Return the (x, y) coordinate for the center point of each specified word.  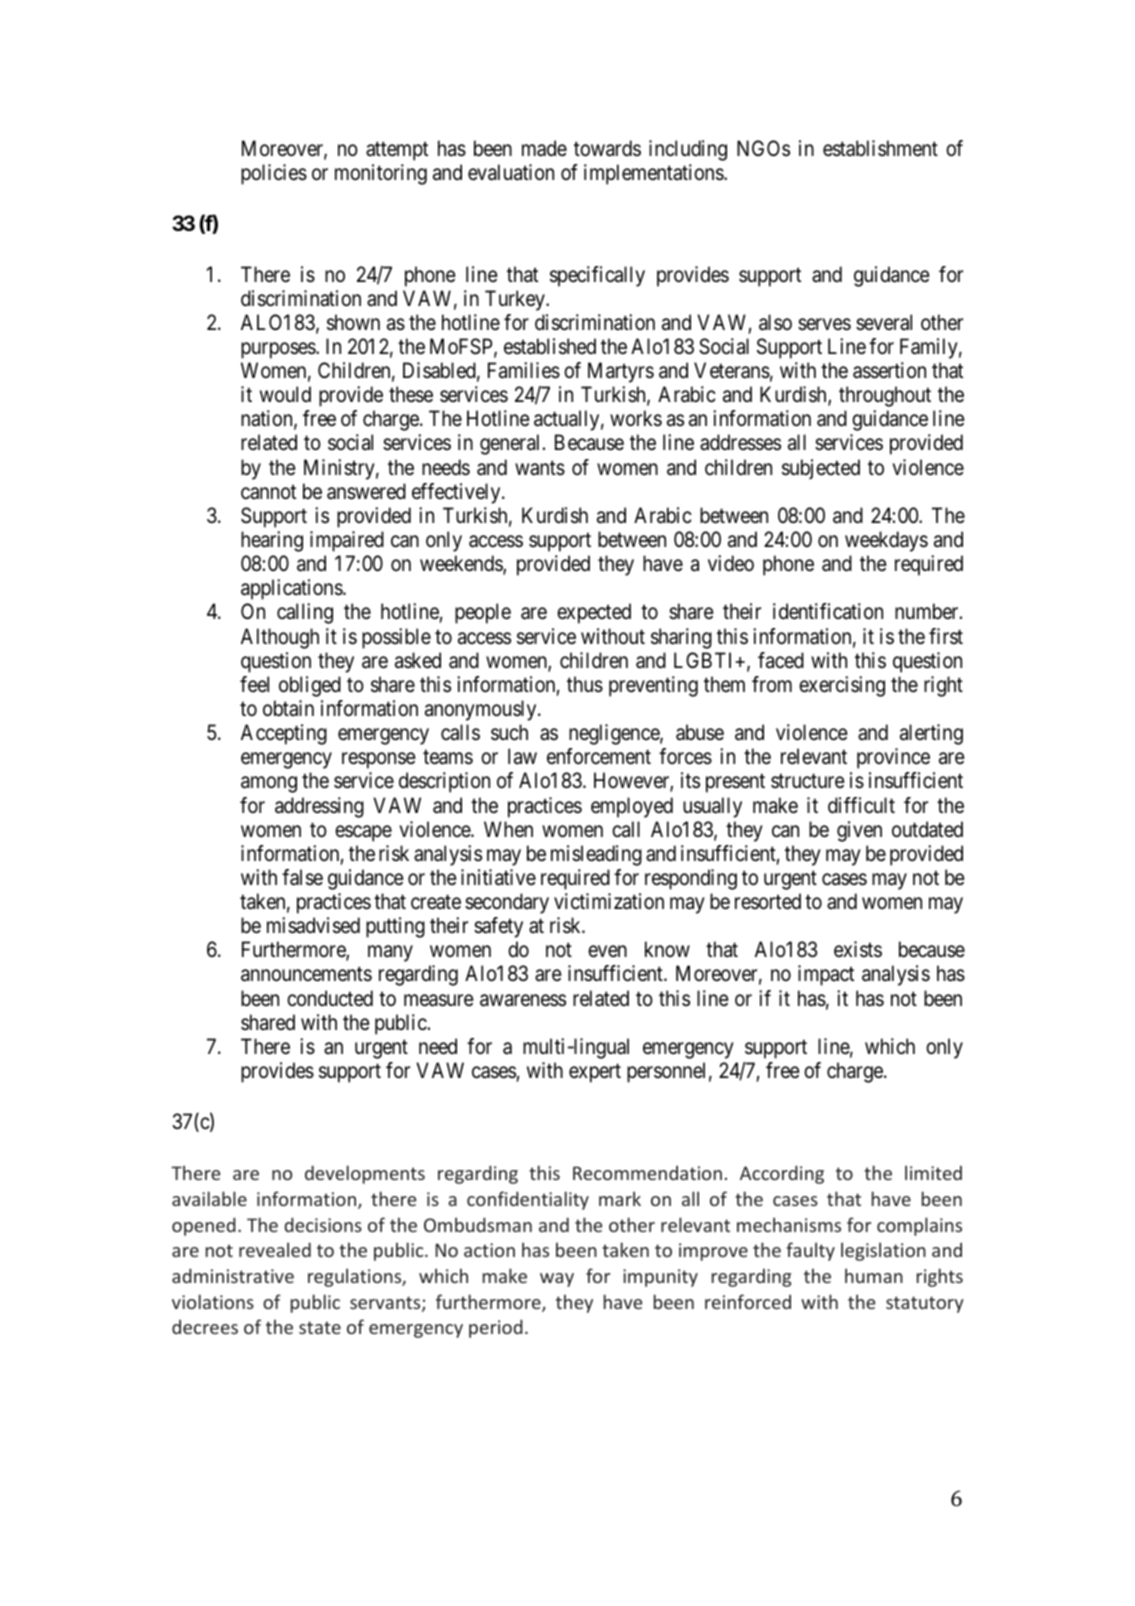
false (302, 877)
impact (826, 975)
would (285, 394)
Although (280, 638)
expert (595, 1073)
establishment (880, 148)
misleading (596, 855)
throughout (885, 396)
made (544, 148)
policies (274, 174)
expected (594, 613)
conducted (330, 998)
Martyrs (621, 372)
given (859, 831)
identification (828, 611)
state (320, 1327)
